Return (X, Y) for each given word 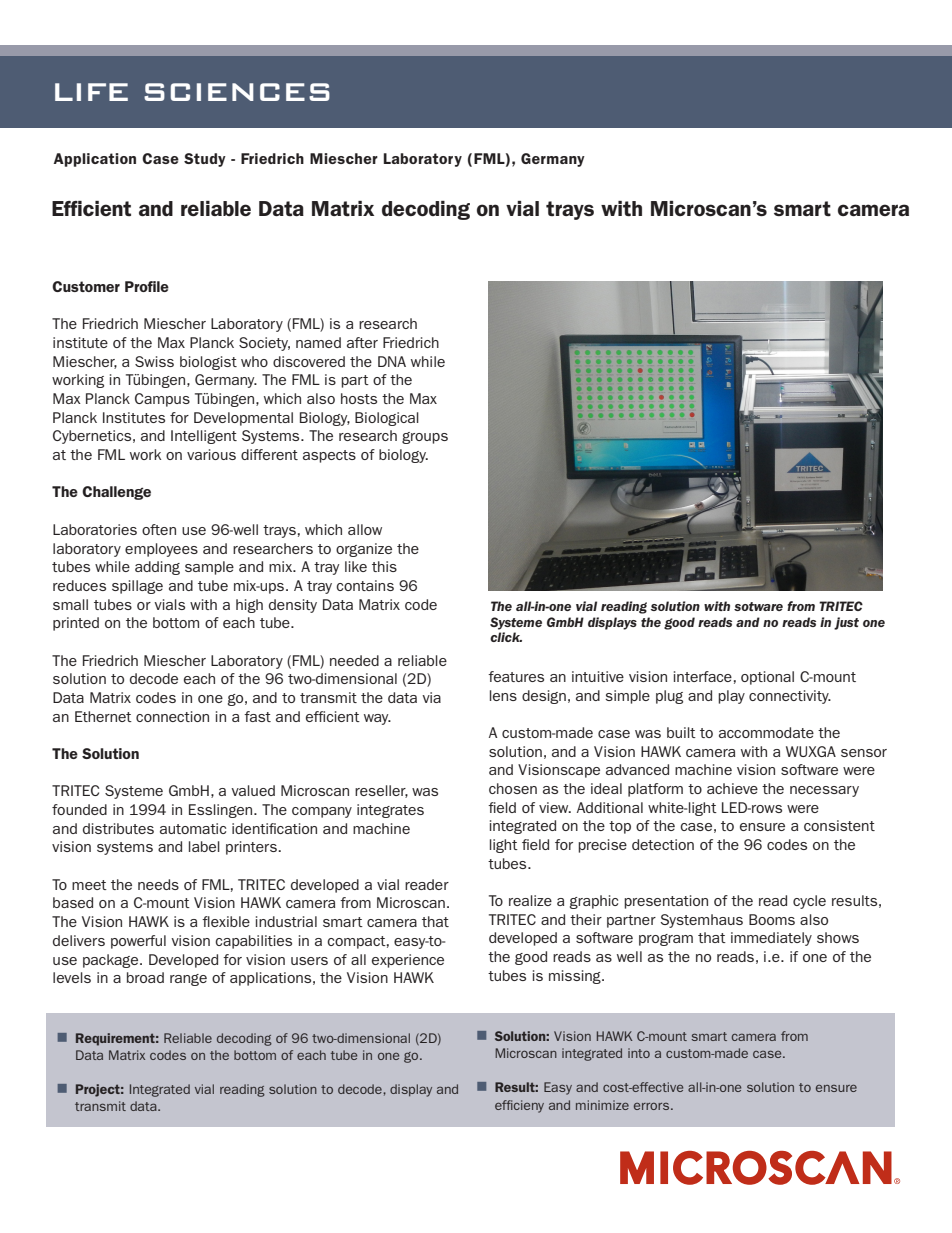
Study (205, 160)
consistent (839, 825)
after (362, 342)
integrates (390, 811)
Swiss (154, 361)
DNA (392, 361)
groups (425, 438)
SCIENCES (237, 92)
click (506, 637)
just (846, 623)
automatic (193, 828)
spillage (137, 587)
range (188, 980)
